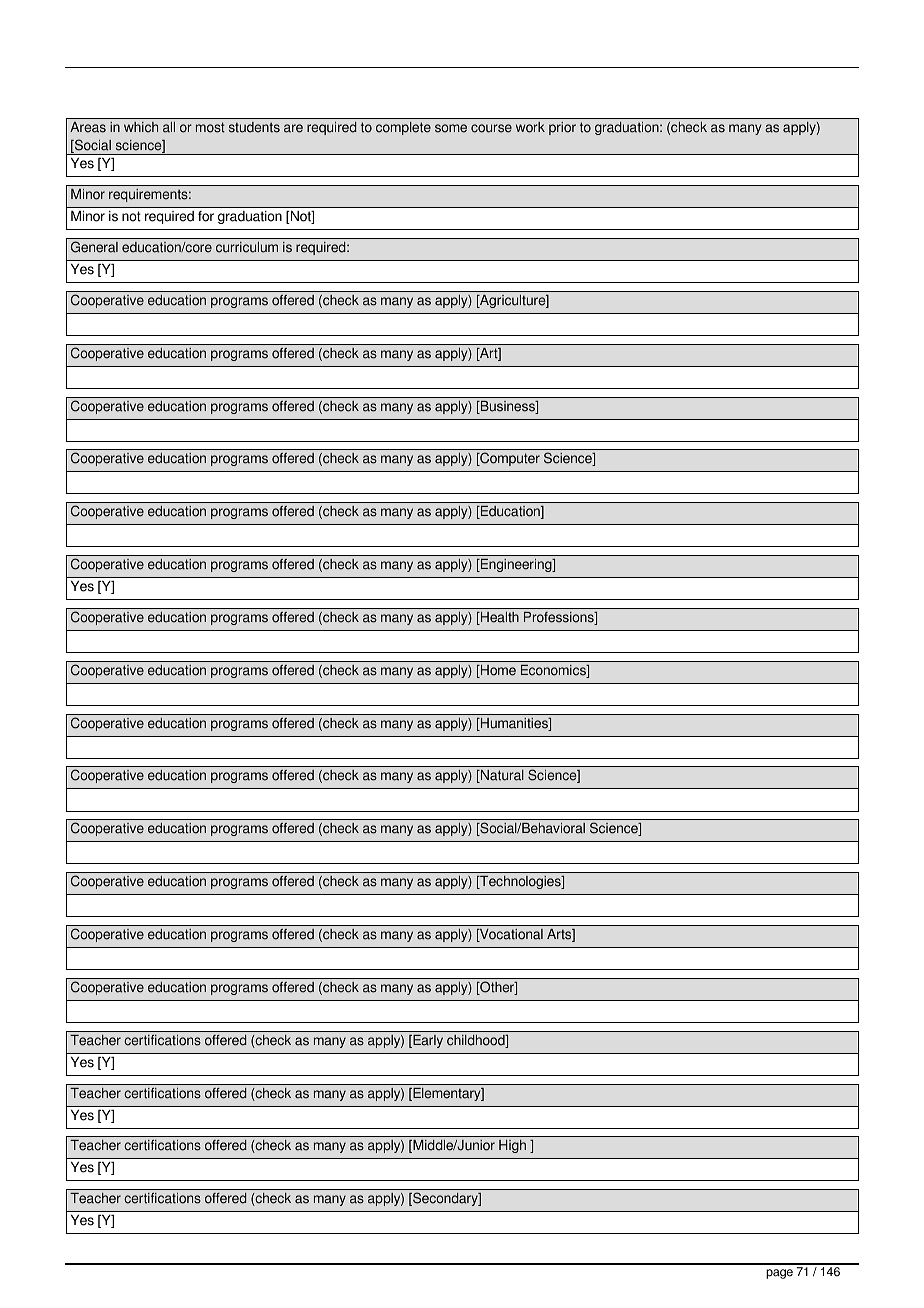 Image resolution: width=924 pixels, height=1308 pixels. Describe the element at coordinates (516, 565) in the screenshot. I see `Engineering` at that location.
